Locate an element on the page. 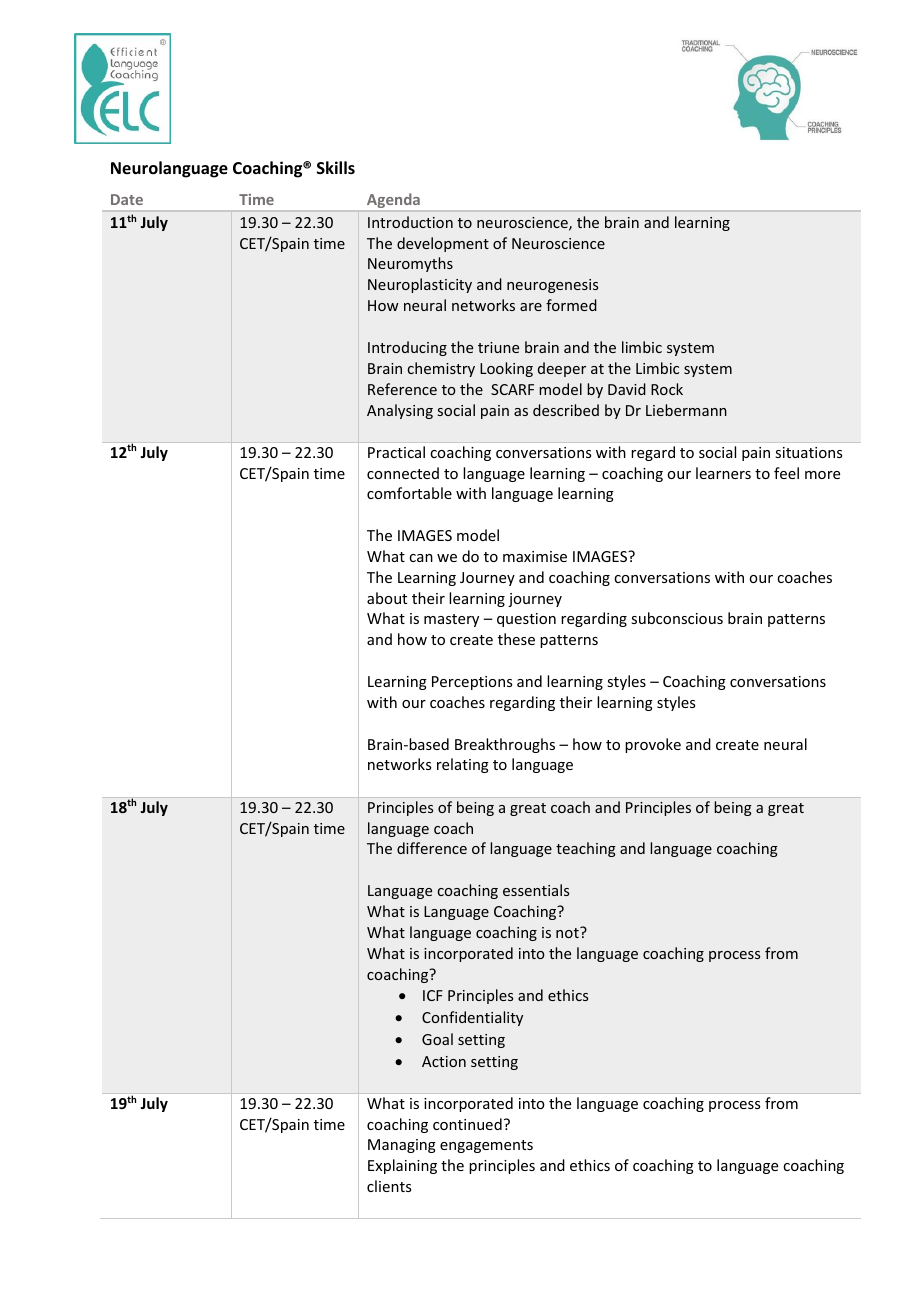 This document has width=924, height=1308. engagements is located at coordinates (486, 1146).
